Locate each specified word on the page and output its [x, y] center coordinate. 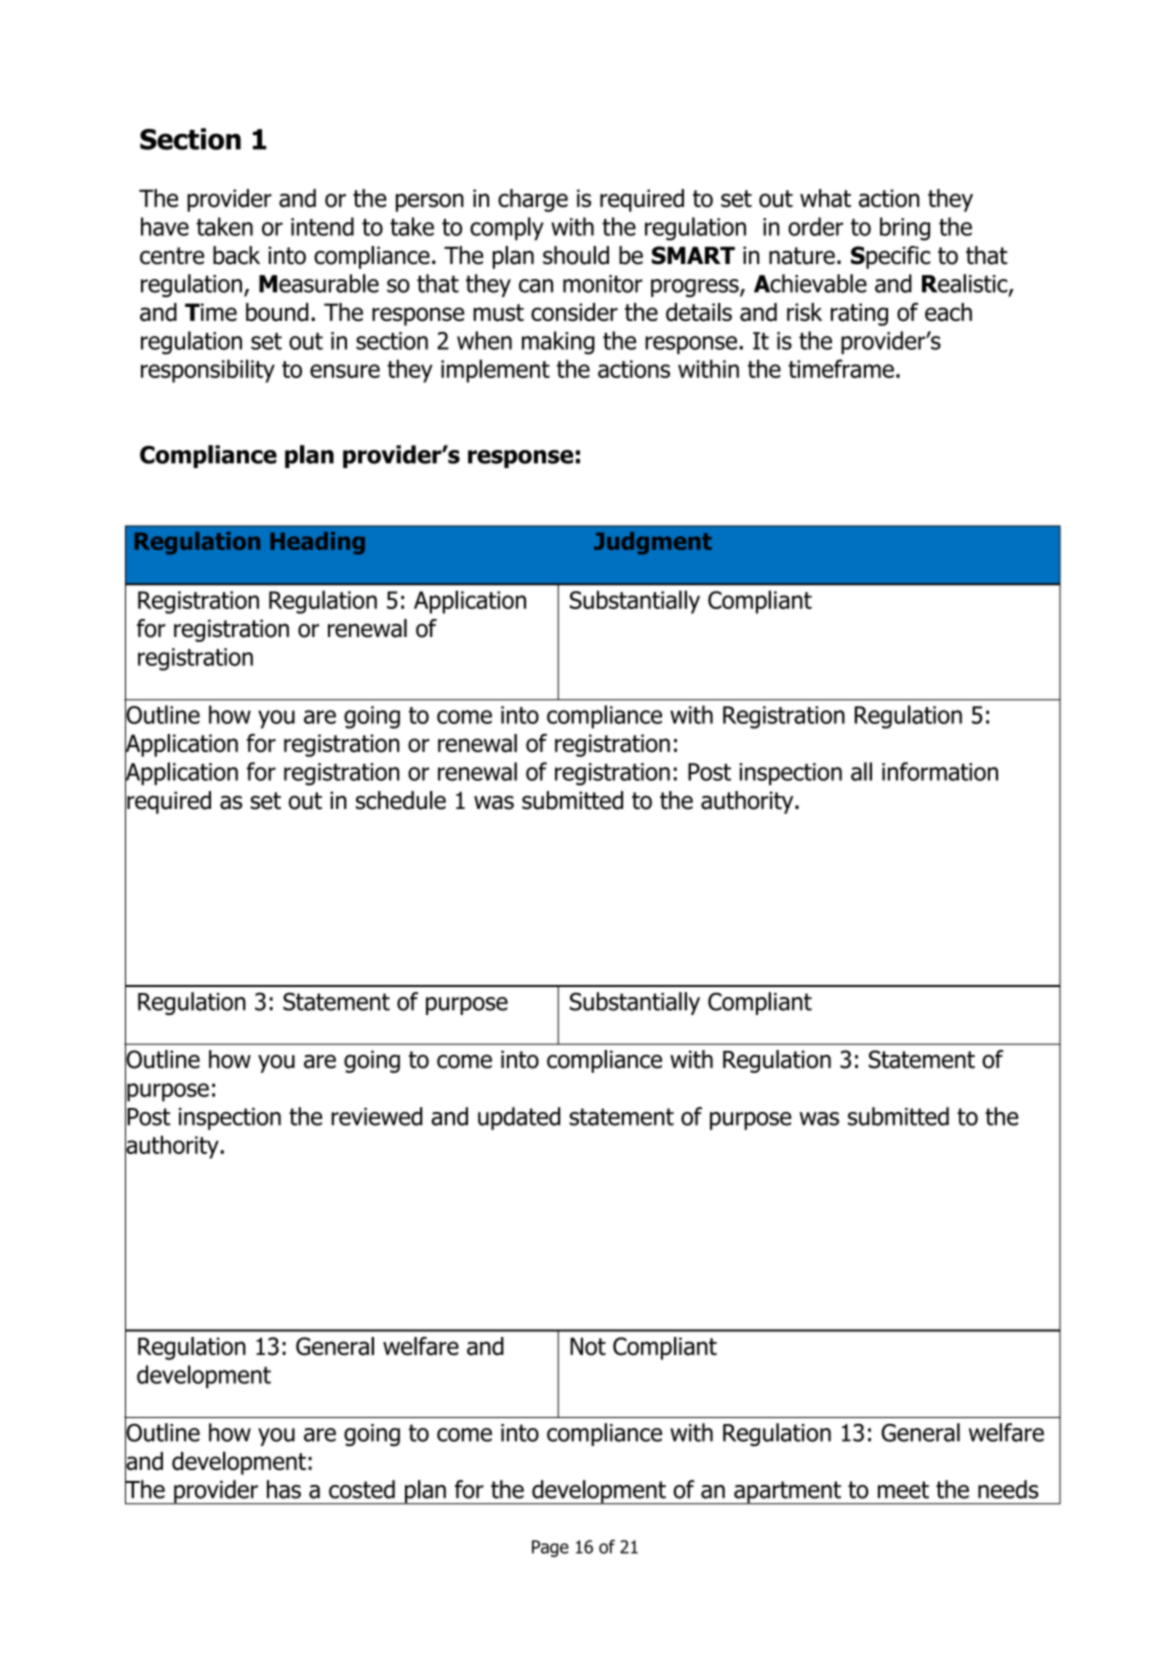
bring [905, 229]
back [236, 255]
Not [588, 1346]
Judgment [653, 543]
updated [519, 1118]
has [284, 1489]
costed [362, 1489]
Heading [317, 543]
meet [903, 1490]
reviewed [376, 1116]
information [940, 771]
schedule [401, 800]
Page [550, 1548]
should [576, 255]
